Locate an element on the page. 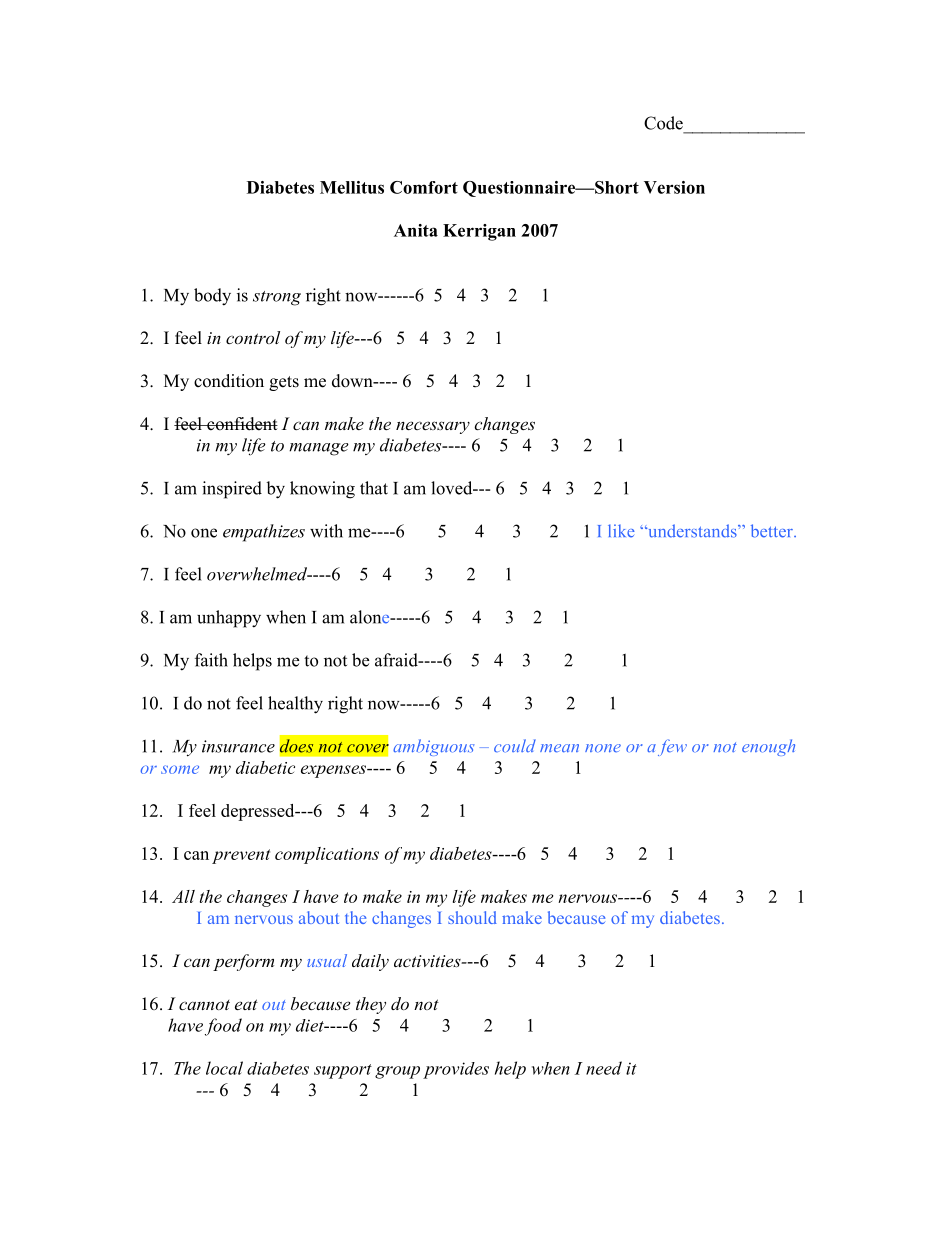 The image size is (952, 1233). condition is located at coordinates (229, 381).
